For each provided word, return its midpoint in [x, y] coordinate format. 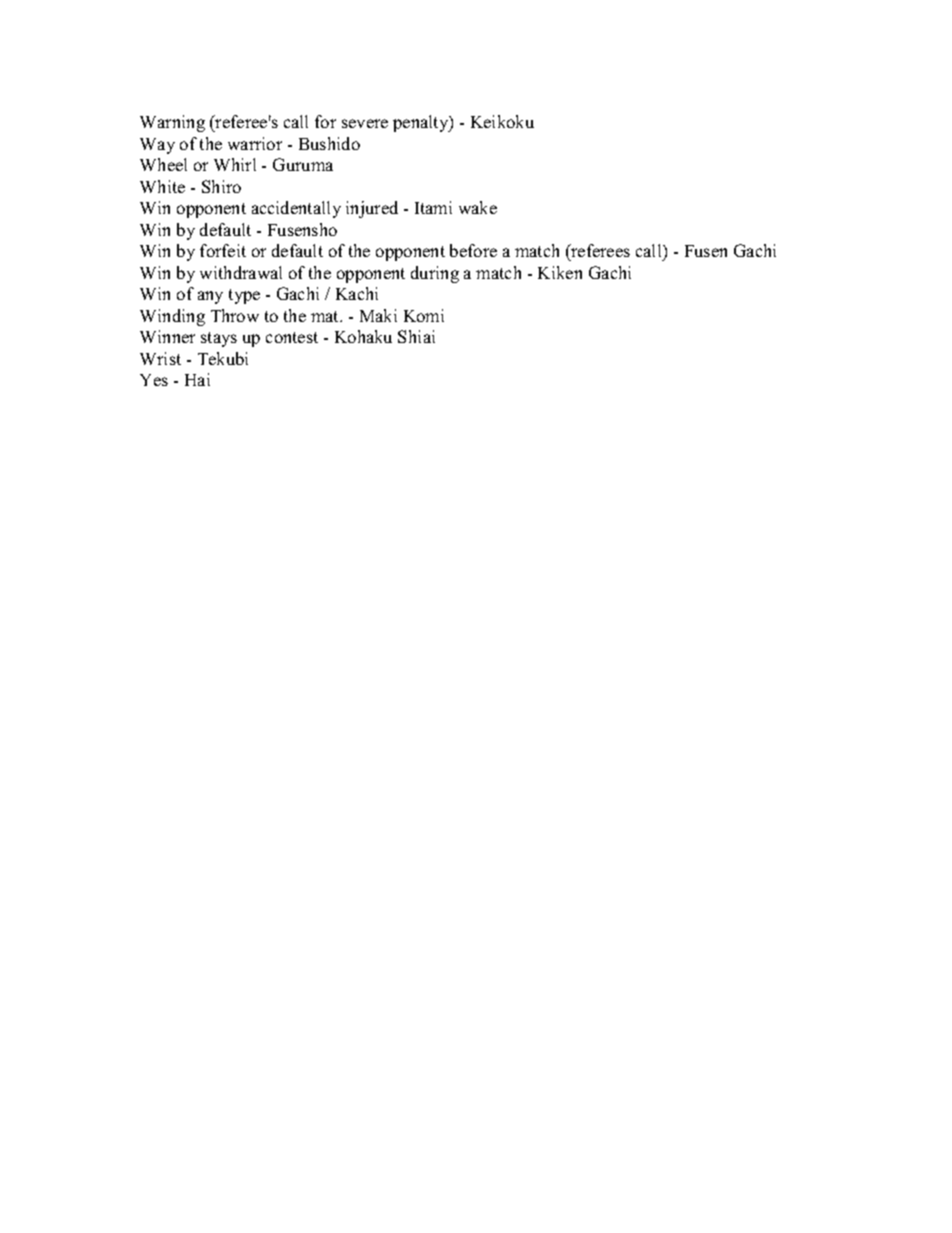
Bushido [329, 143]
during [435, 274]
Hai [197, 379]
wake [478, 207]
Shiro [221, 186]
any [210, 297]
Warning [172, 123]
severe [365, 123]
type [244, 296]
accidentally [296, 209]
